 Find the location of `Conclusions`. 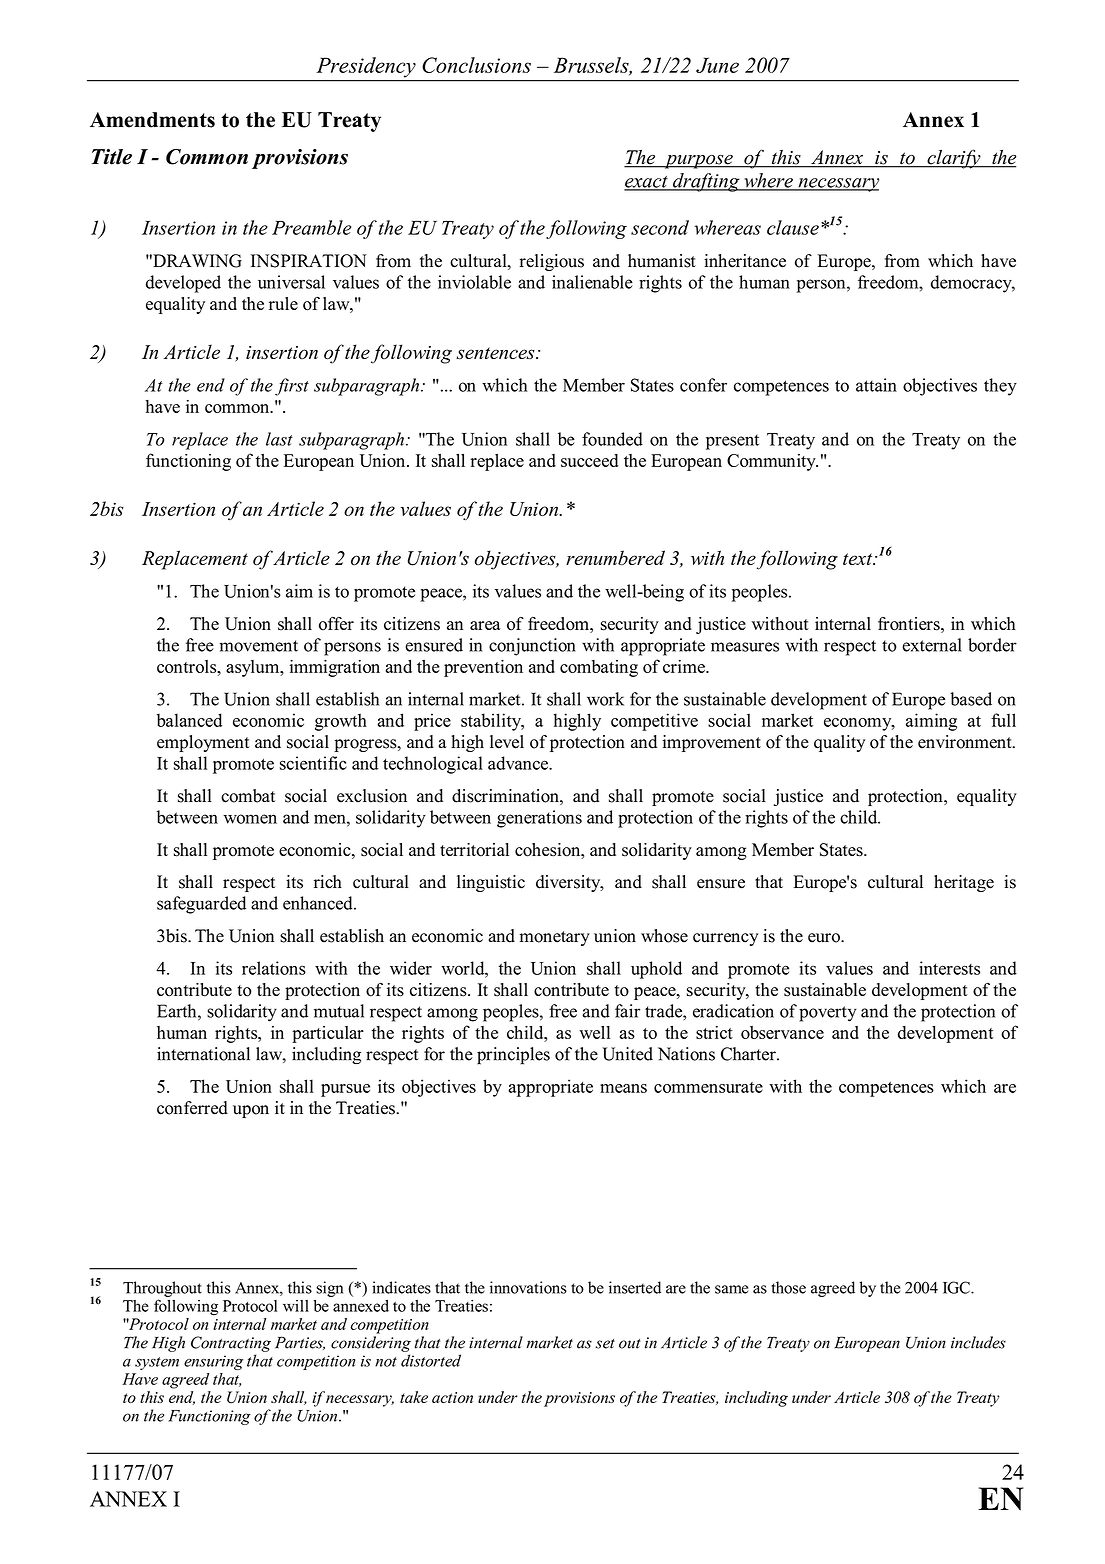

Conclusions is located at coordinates (476, 65).
